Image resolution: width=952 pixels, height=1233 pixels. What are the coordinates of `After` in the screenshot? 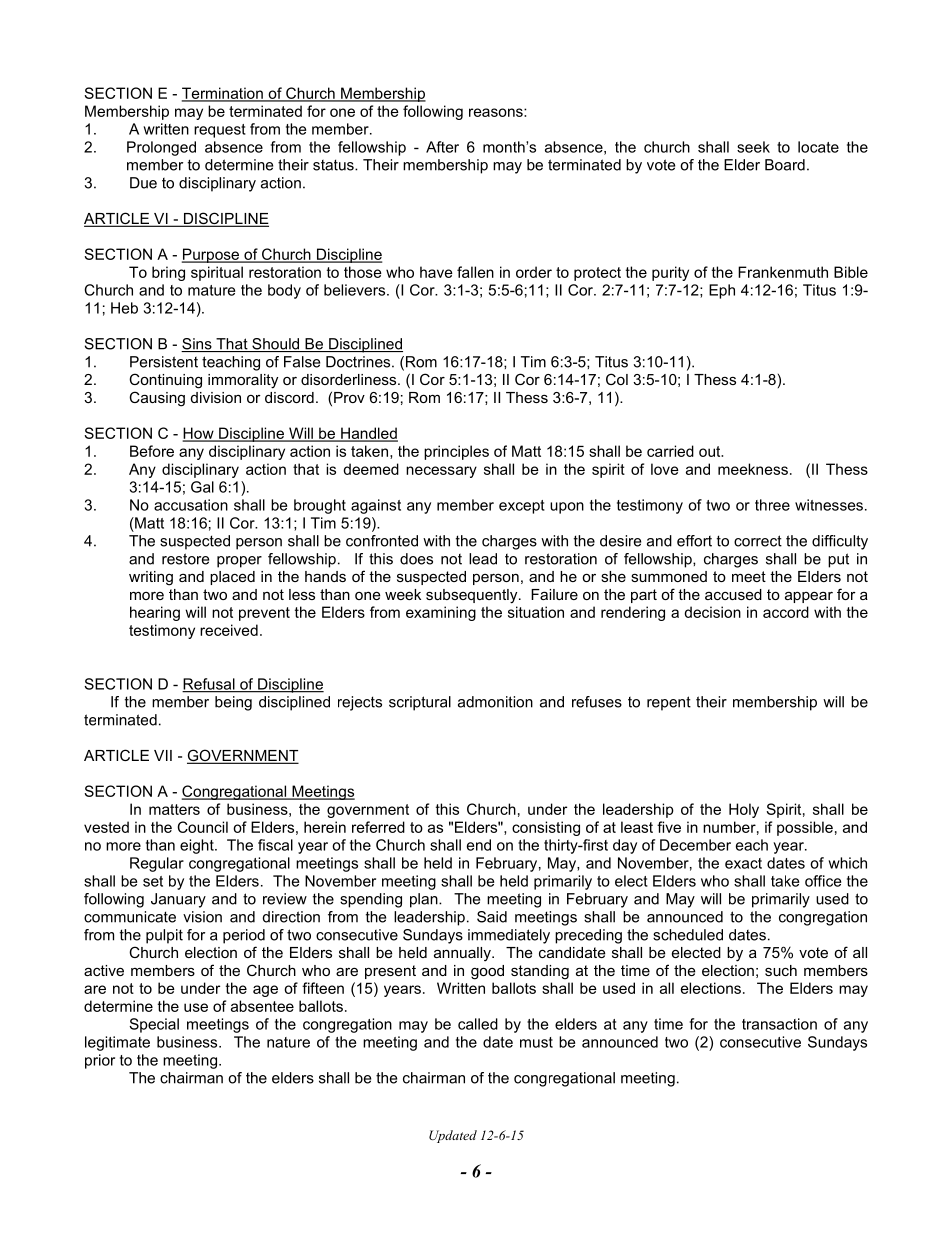 It's located at (442, 147).
